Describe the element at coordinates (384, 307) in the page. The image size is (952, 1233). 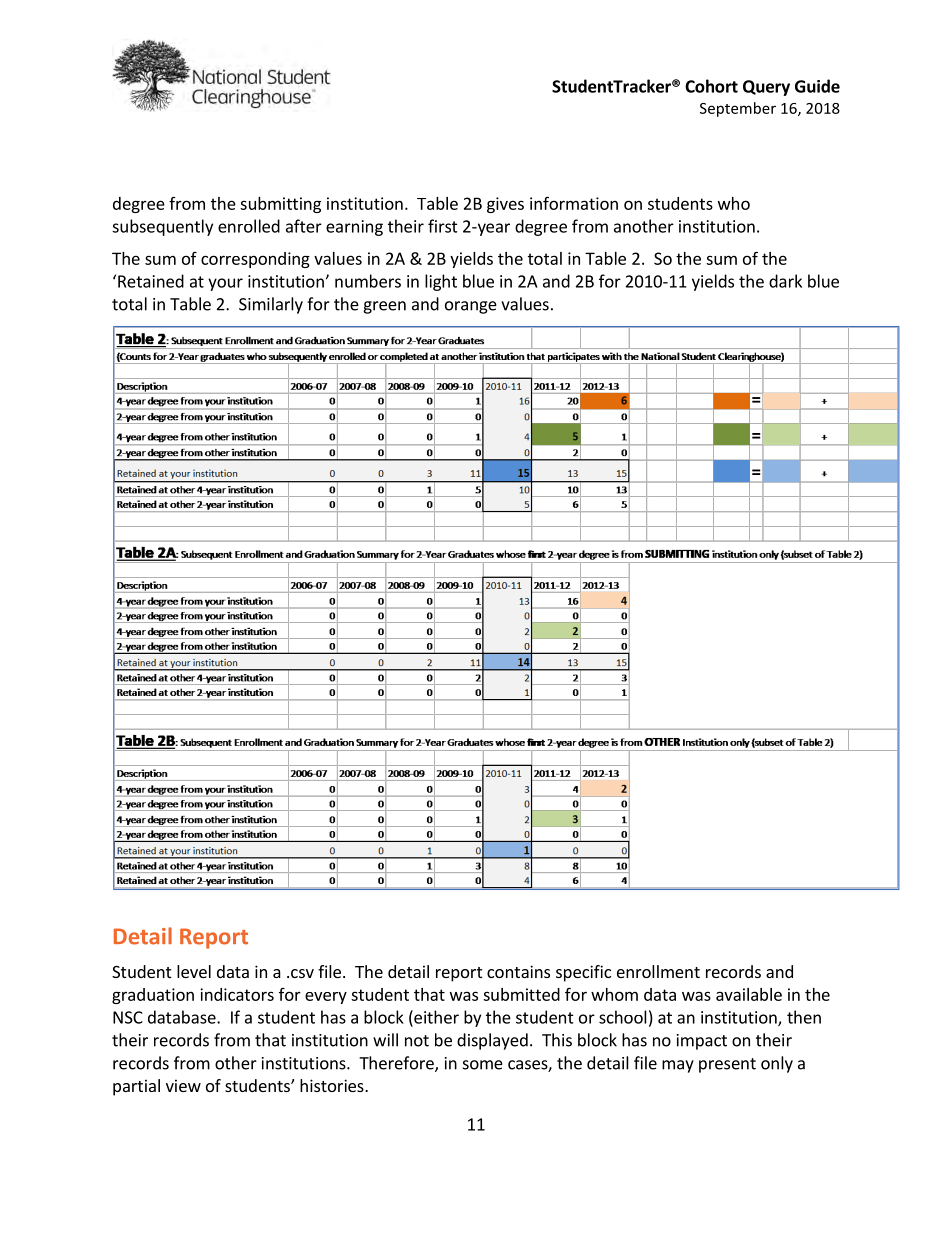
I see `green` at that location.
